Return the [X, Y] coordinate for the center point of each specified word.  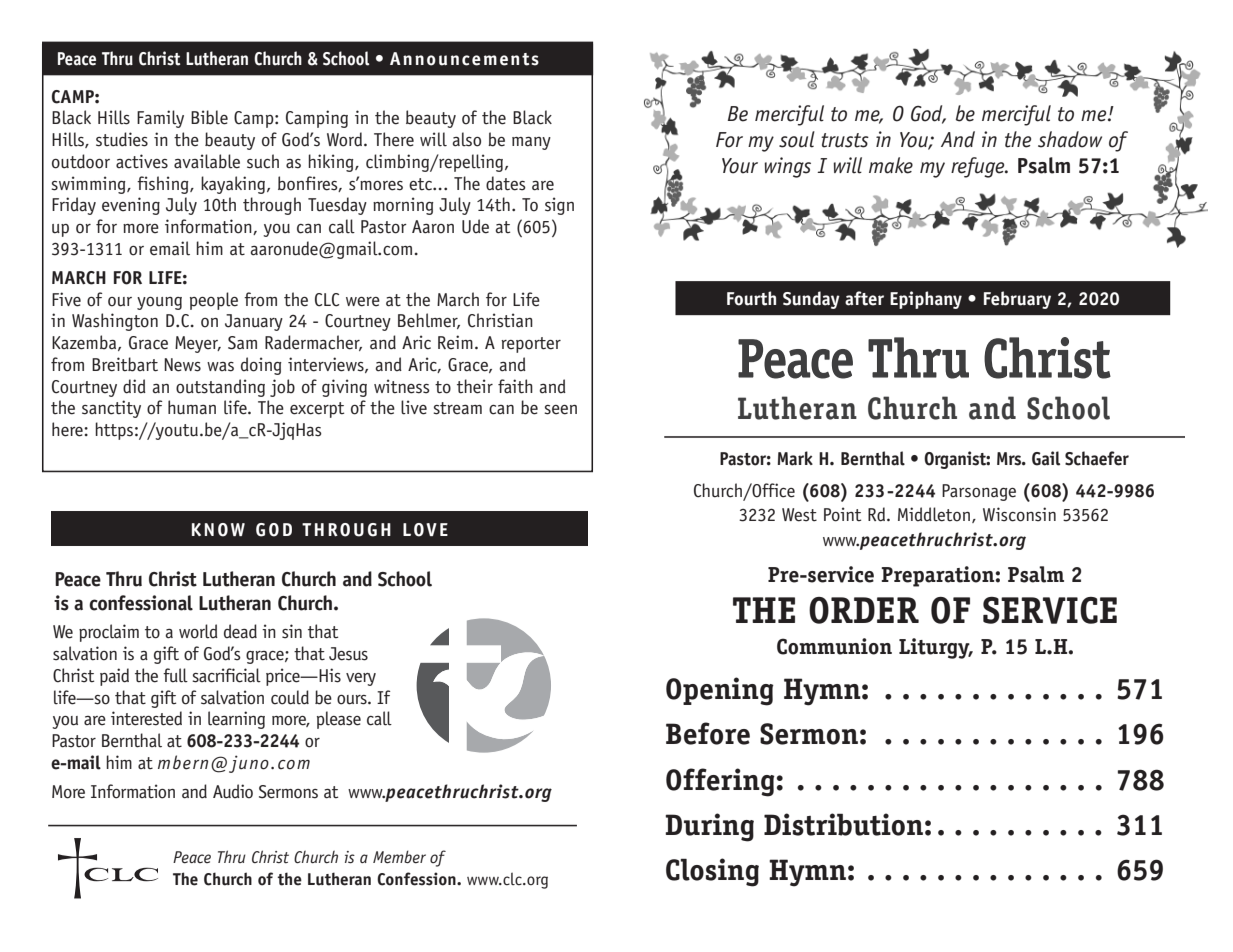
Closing [712, 872]
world [198, 631]
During [709, 827]
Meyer [198, 344]
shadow [1070, 139]
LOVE [425, 530]
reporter [531, 345]
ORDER [864, 610]
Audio [233, 791]
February [1017, 300]
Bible [209, 117]
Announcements [464, 59]
